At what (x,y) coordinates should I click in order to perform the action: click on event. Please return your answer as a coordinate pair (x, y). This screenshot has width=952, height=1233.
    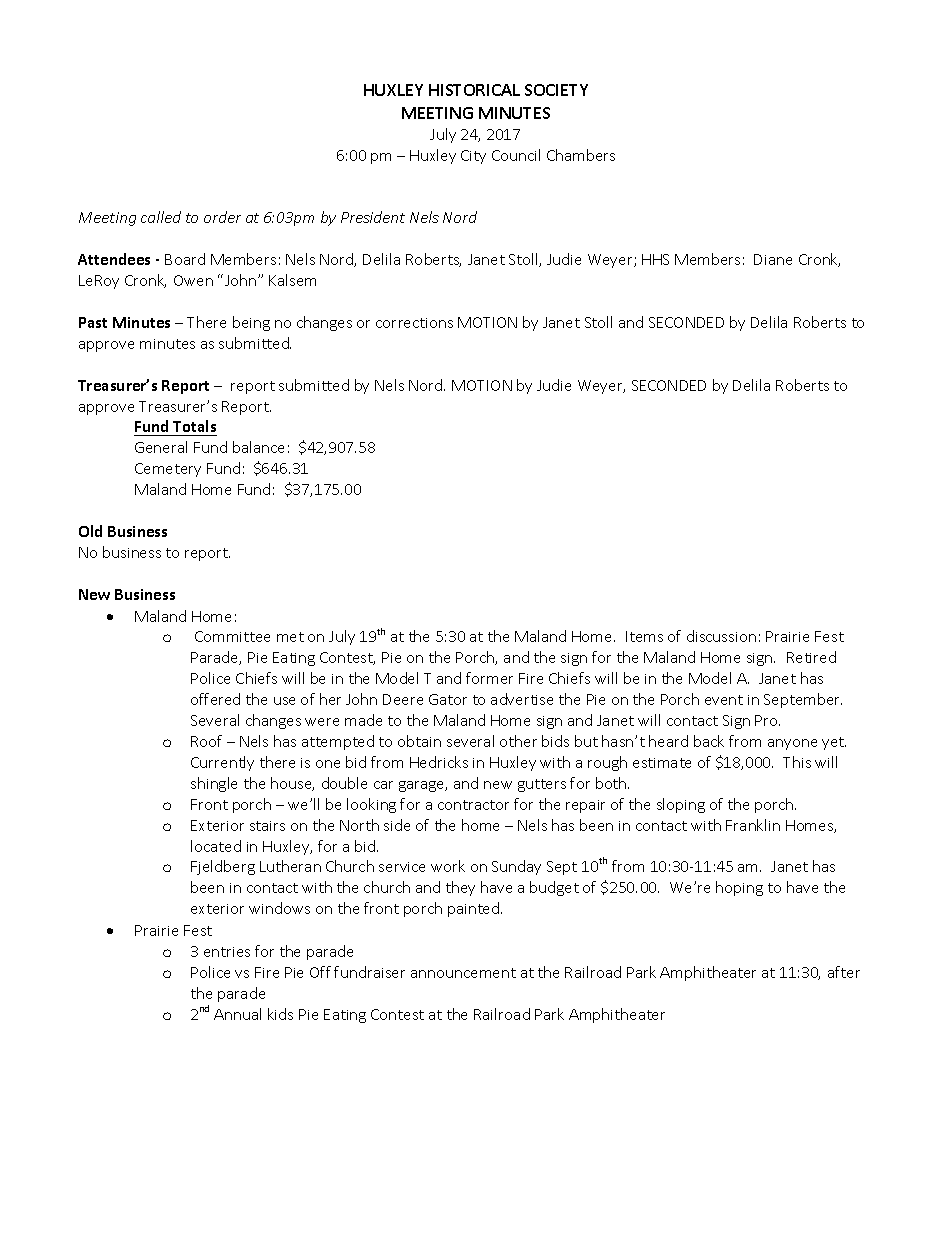
    Looking at the image, I should click on (724, 700).
